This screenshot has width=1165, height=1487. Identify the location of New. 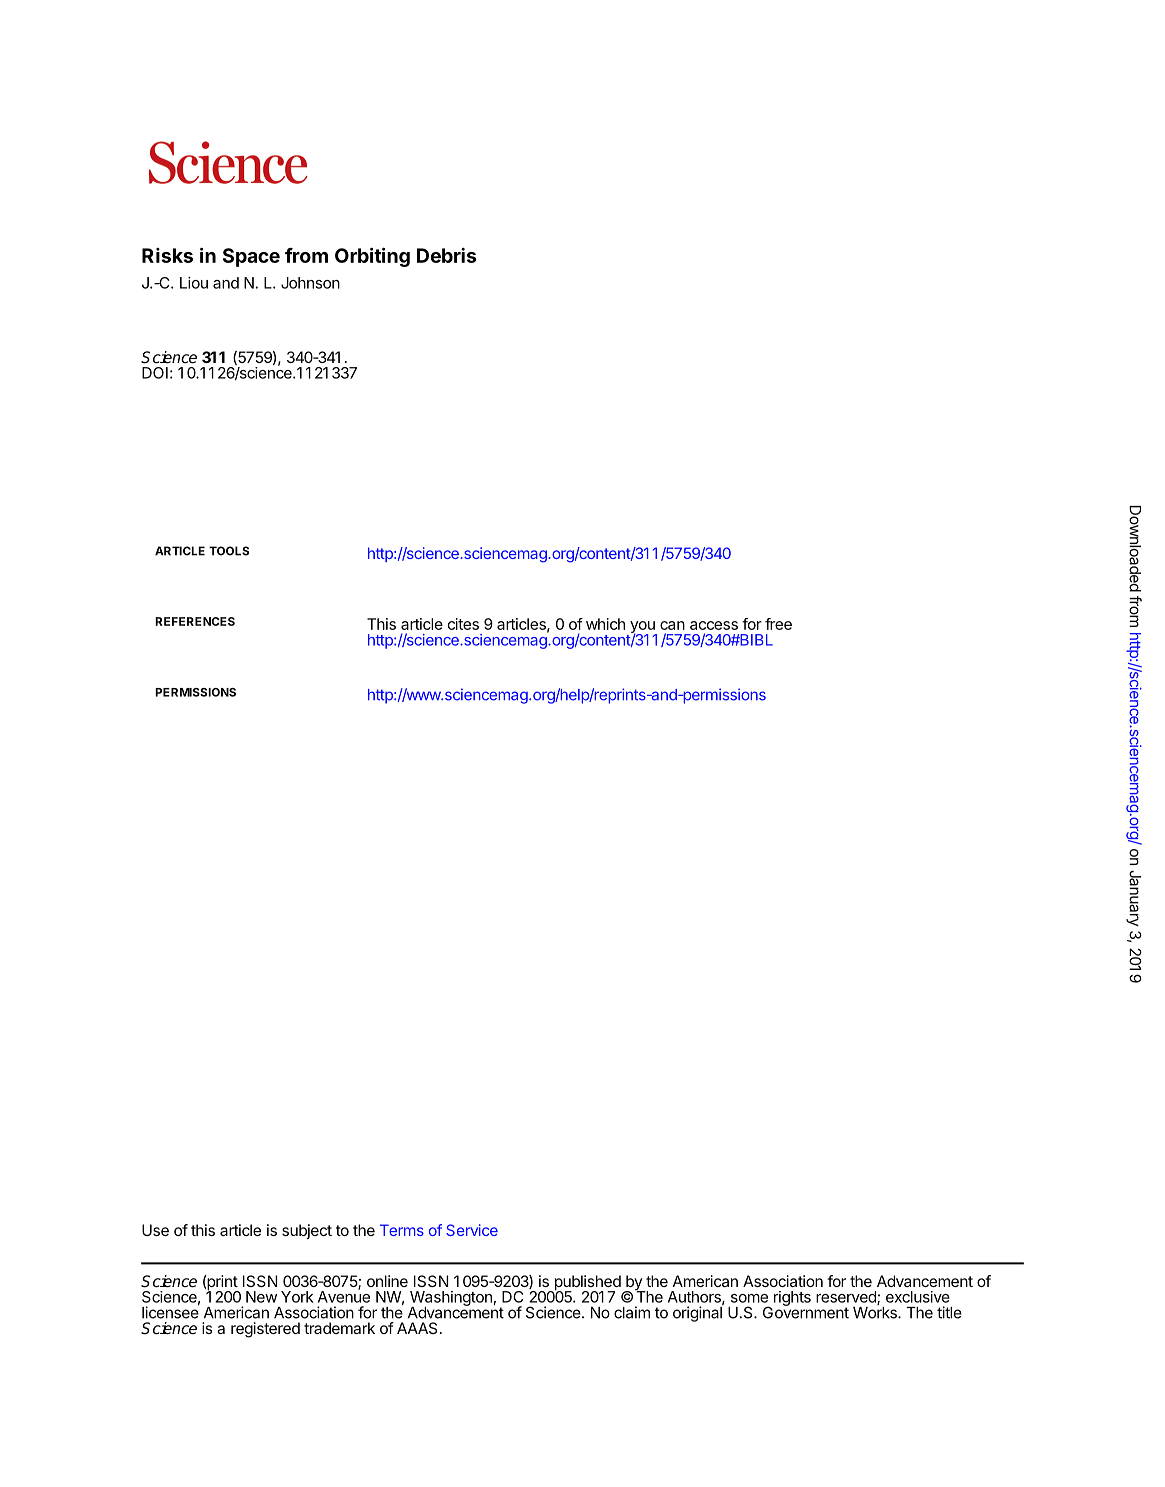
(261, 1297).
